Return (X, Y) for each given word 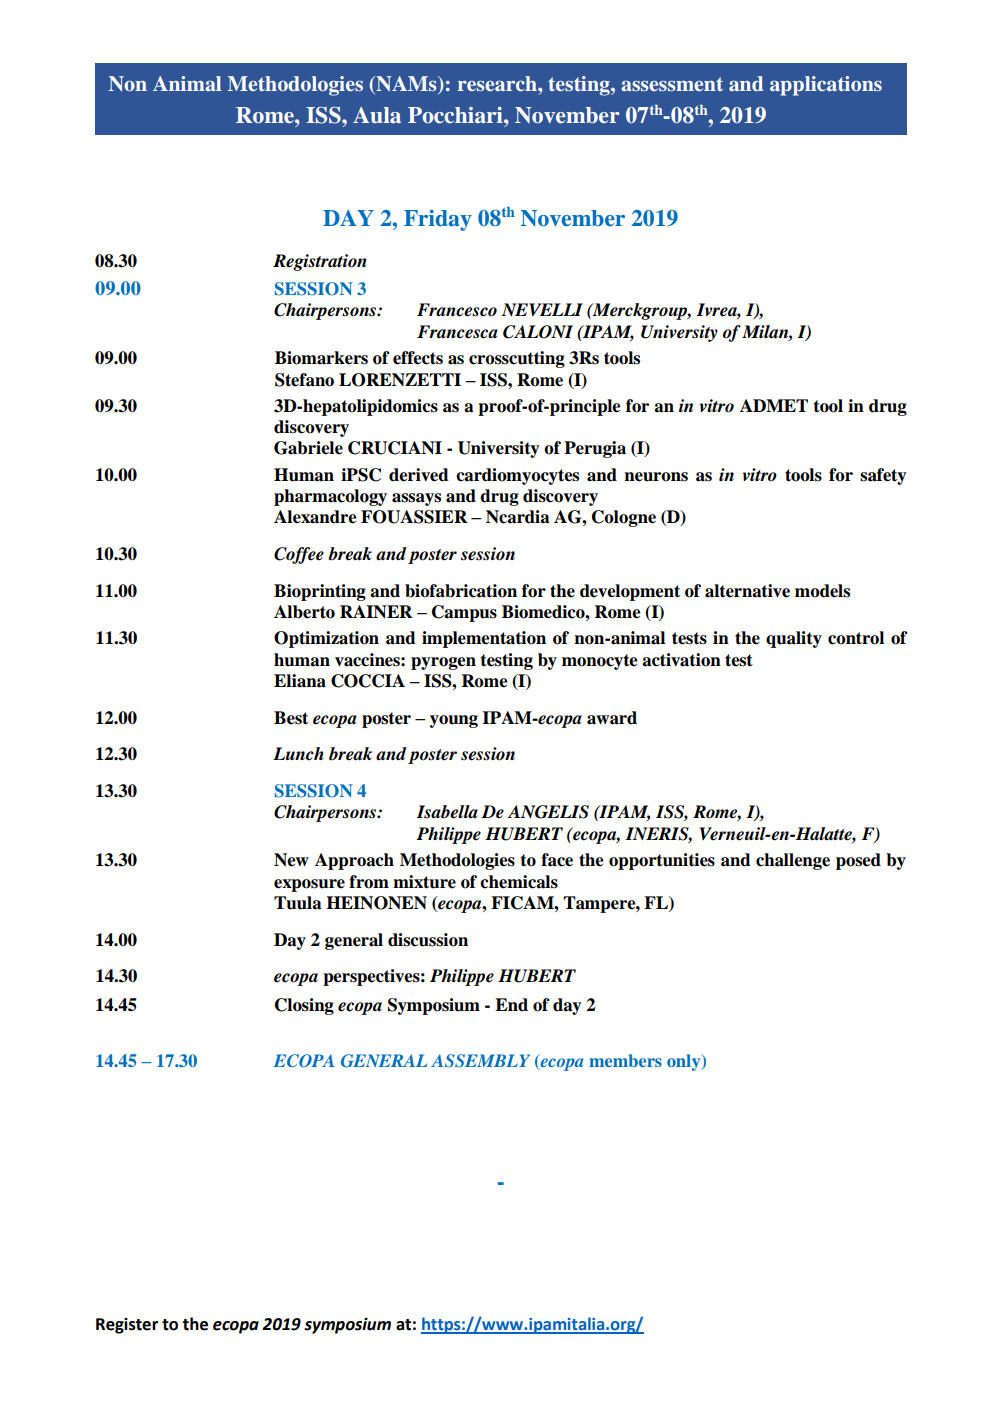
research (498, 83)
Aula (377, 115)
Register (127, 1326)
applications (826, 86)
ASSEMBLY (480, 1061)
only (685, 1062)
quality (794, 639)
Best (291, 718)
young (454, 721)
